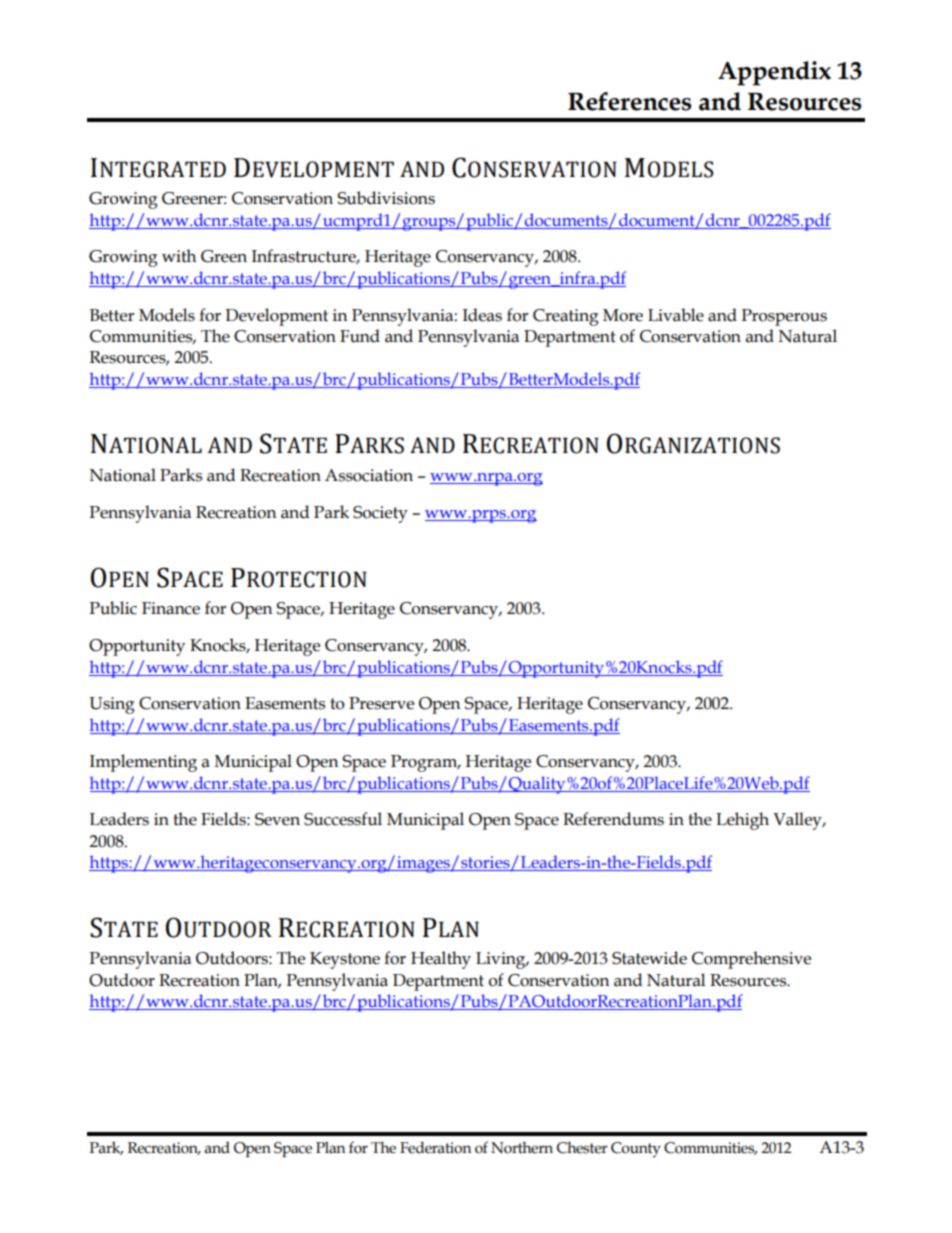  What do you see at coordinates (143, 763) in the screenshot?
I see `Implementing` at bounding box center [143, 763].
